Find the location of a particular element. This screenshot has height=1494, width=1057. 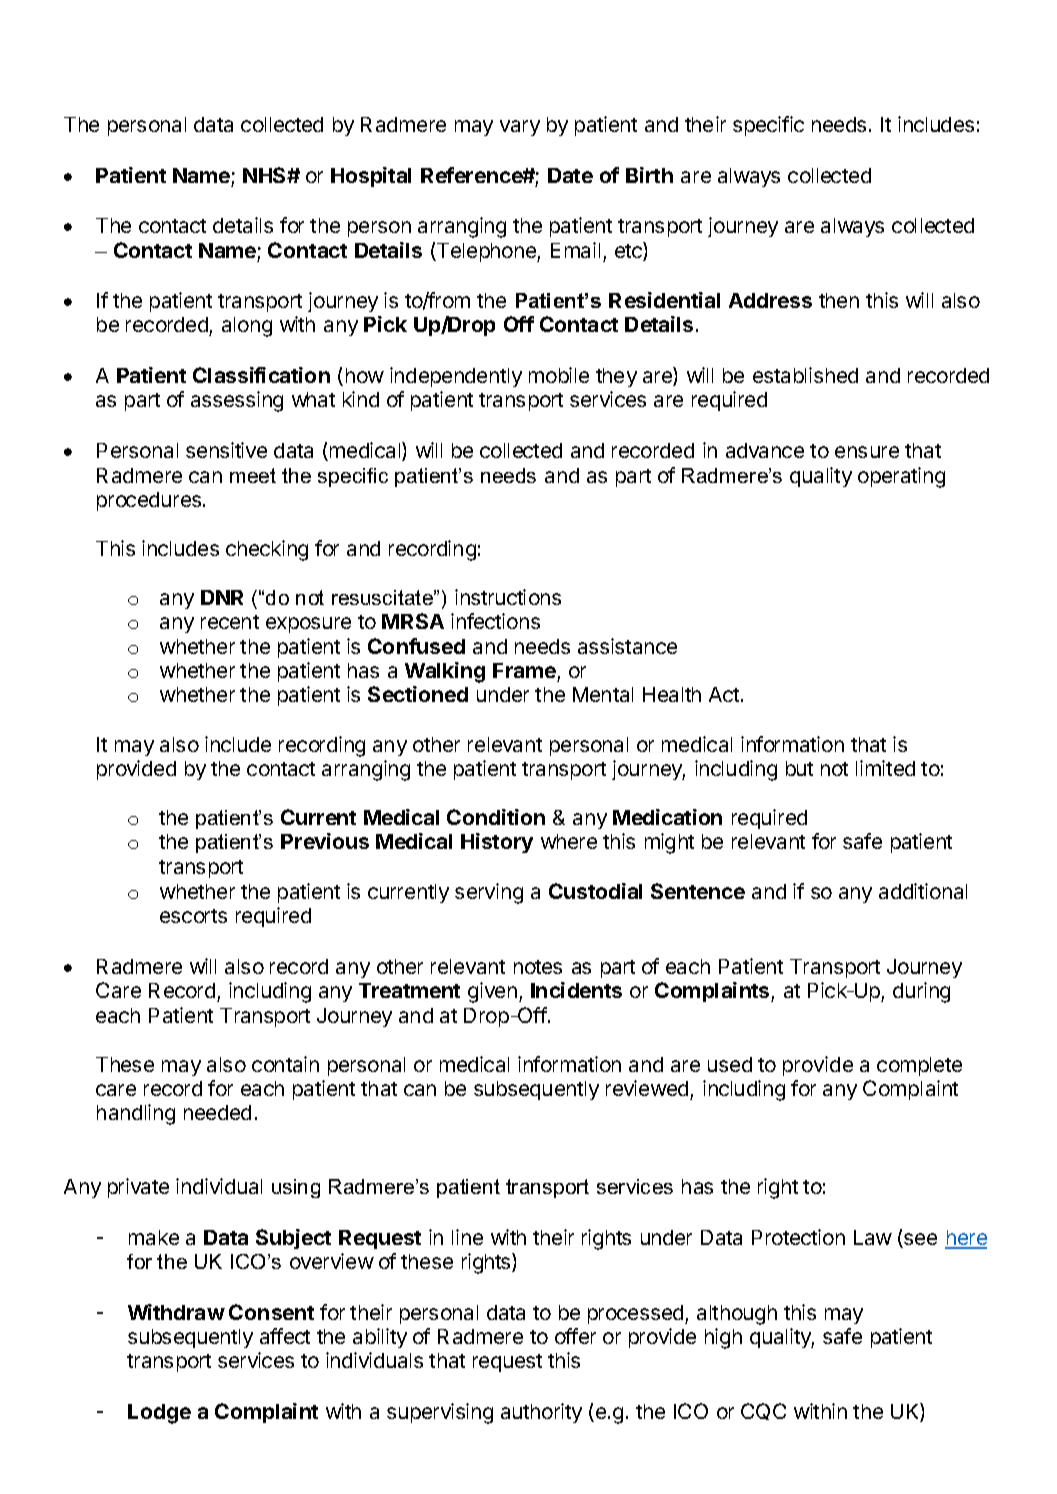

affect is located at coordinates (285, 1336).
